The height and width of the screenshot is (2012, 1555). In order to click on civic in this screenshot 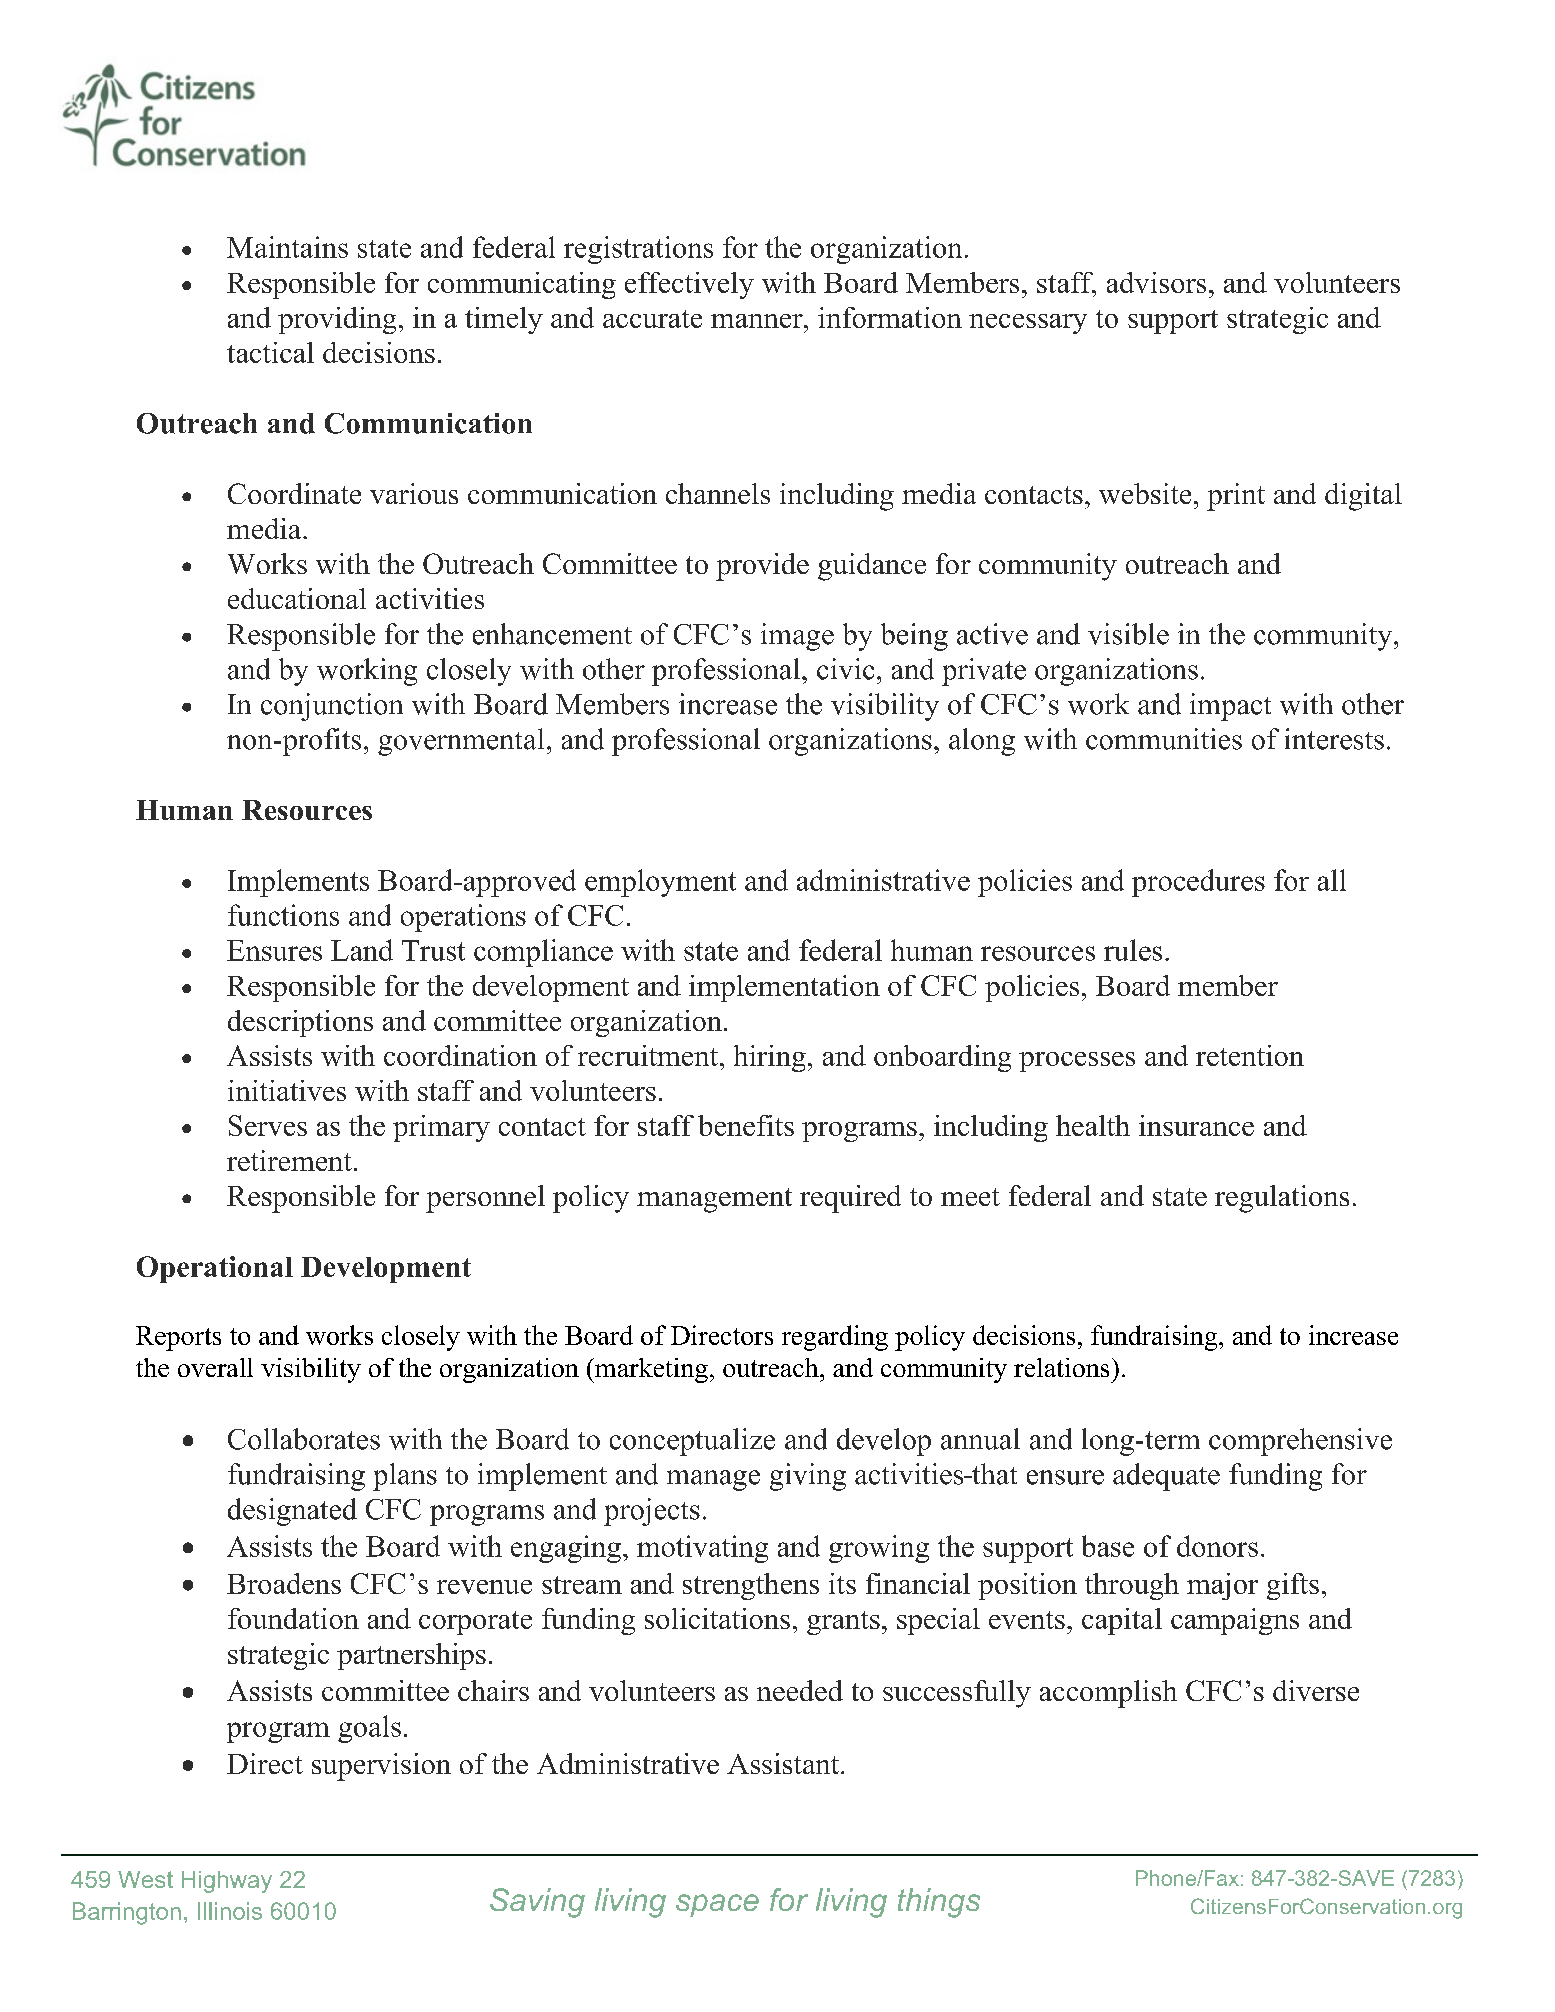, I will do `click(845, 669)`.
